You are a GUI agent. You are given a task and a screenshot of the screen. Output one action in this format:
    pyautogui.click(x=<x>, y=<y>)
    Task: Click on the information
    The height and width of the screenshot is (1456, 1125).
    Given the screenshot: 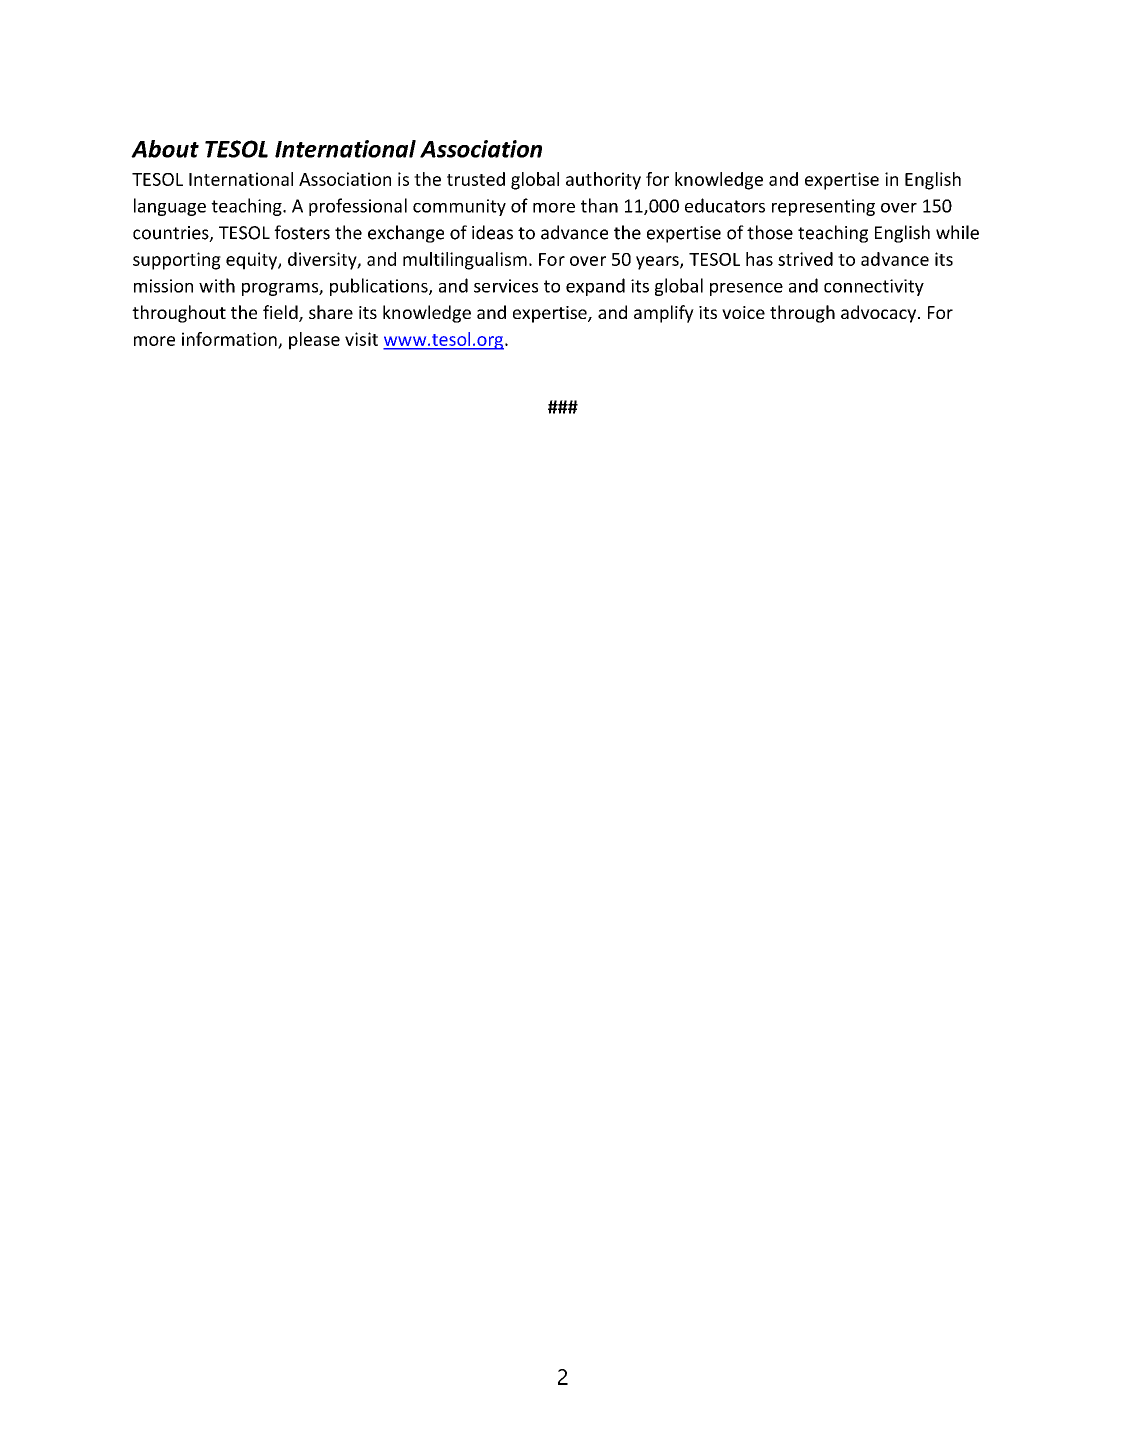 What is the action you would take?
    pyautogui.click(x=230, y=340)
